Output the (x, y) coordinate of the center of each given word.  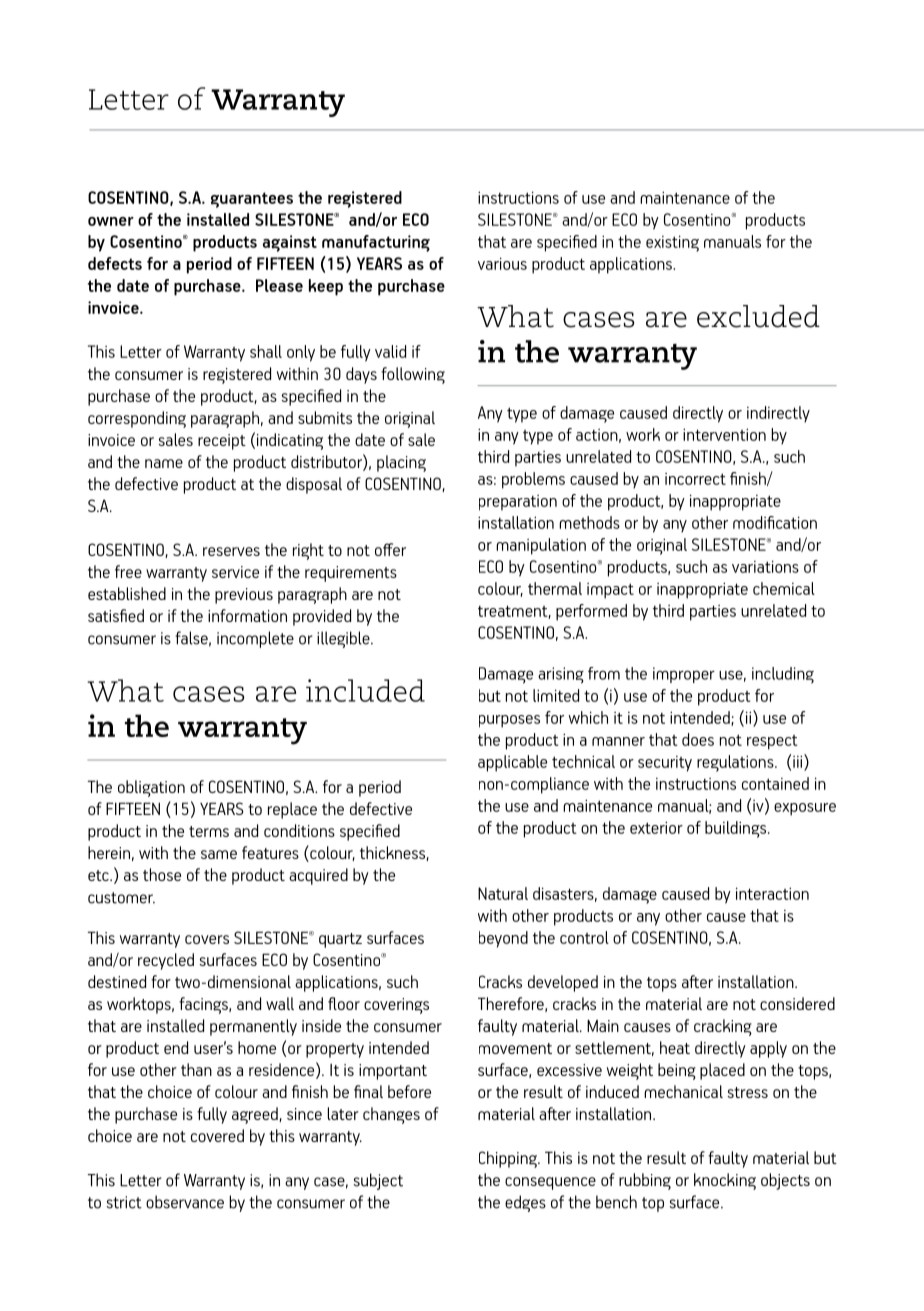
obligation (151, 788)
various (502, 263)
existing (672, 243)
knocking (725, 1181)
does (698, 739)
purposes (509, 721)
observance (185, 1202)
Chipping (509, 1159)
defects (115, 263)
